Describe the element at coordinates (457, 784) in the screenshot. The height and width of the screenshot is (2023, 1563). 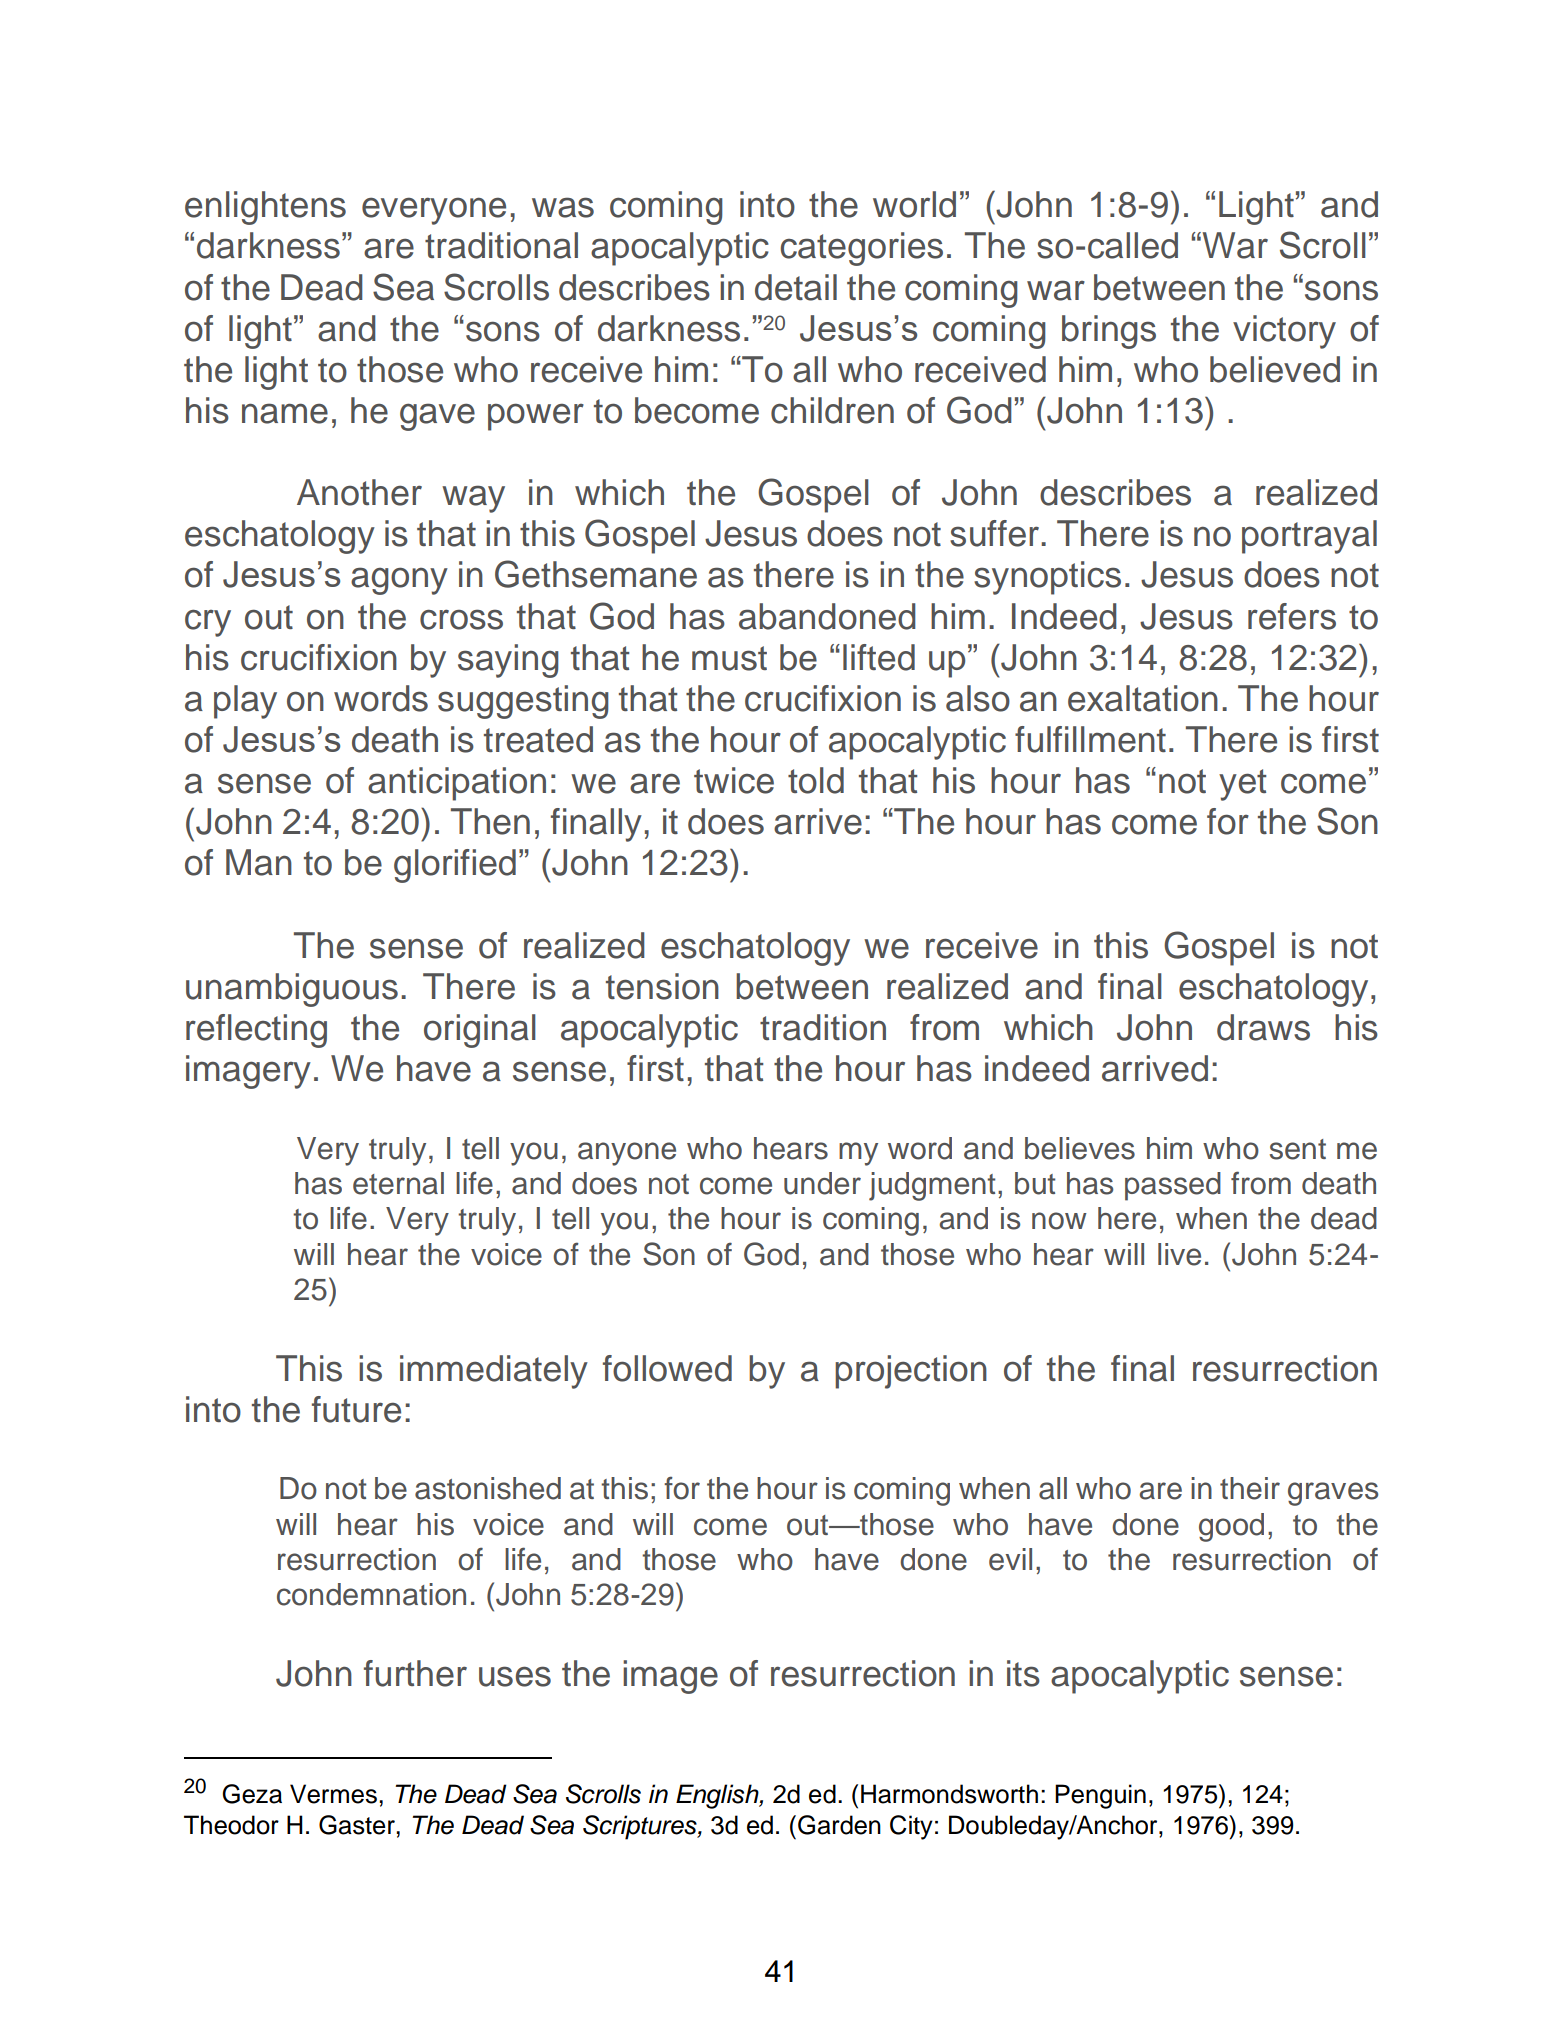
I see `anticipation` at that location.
